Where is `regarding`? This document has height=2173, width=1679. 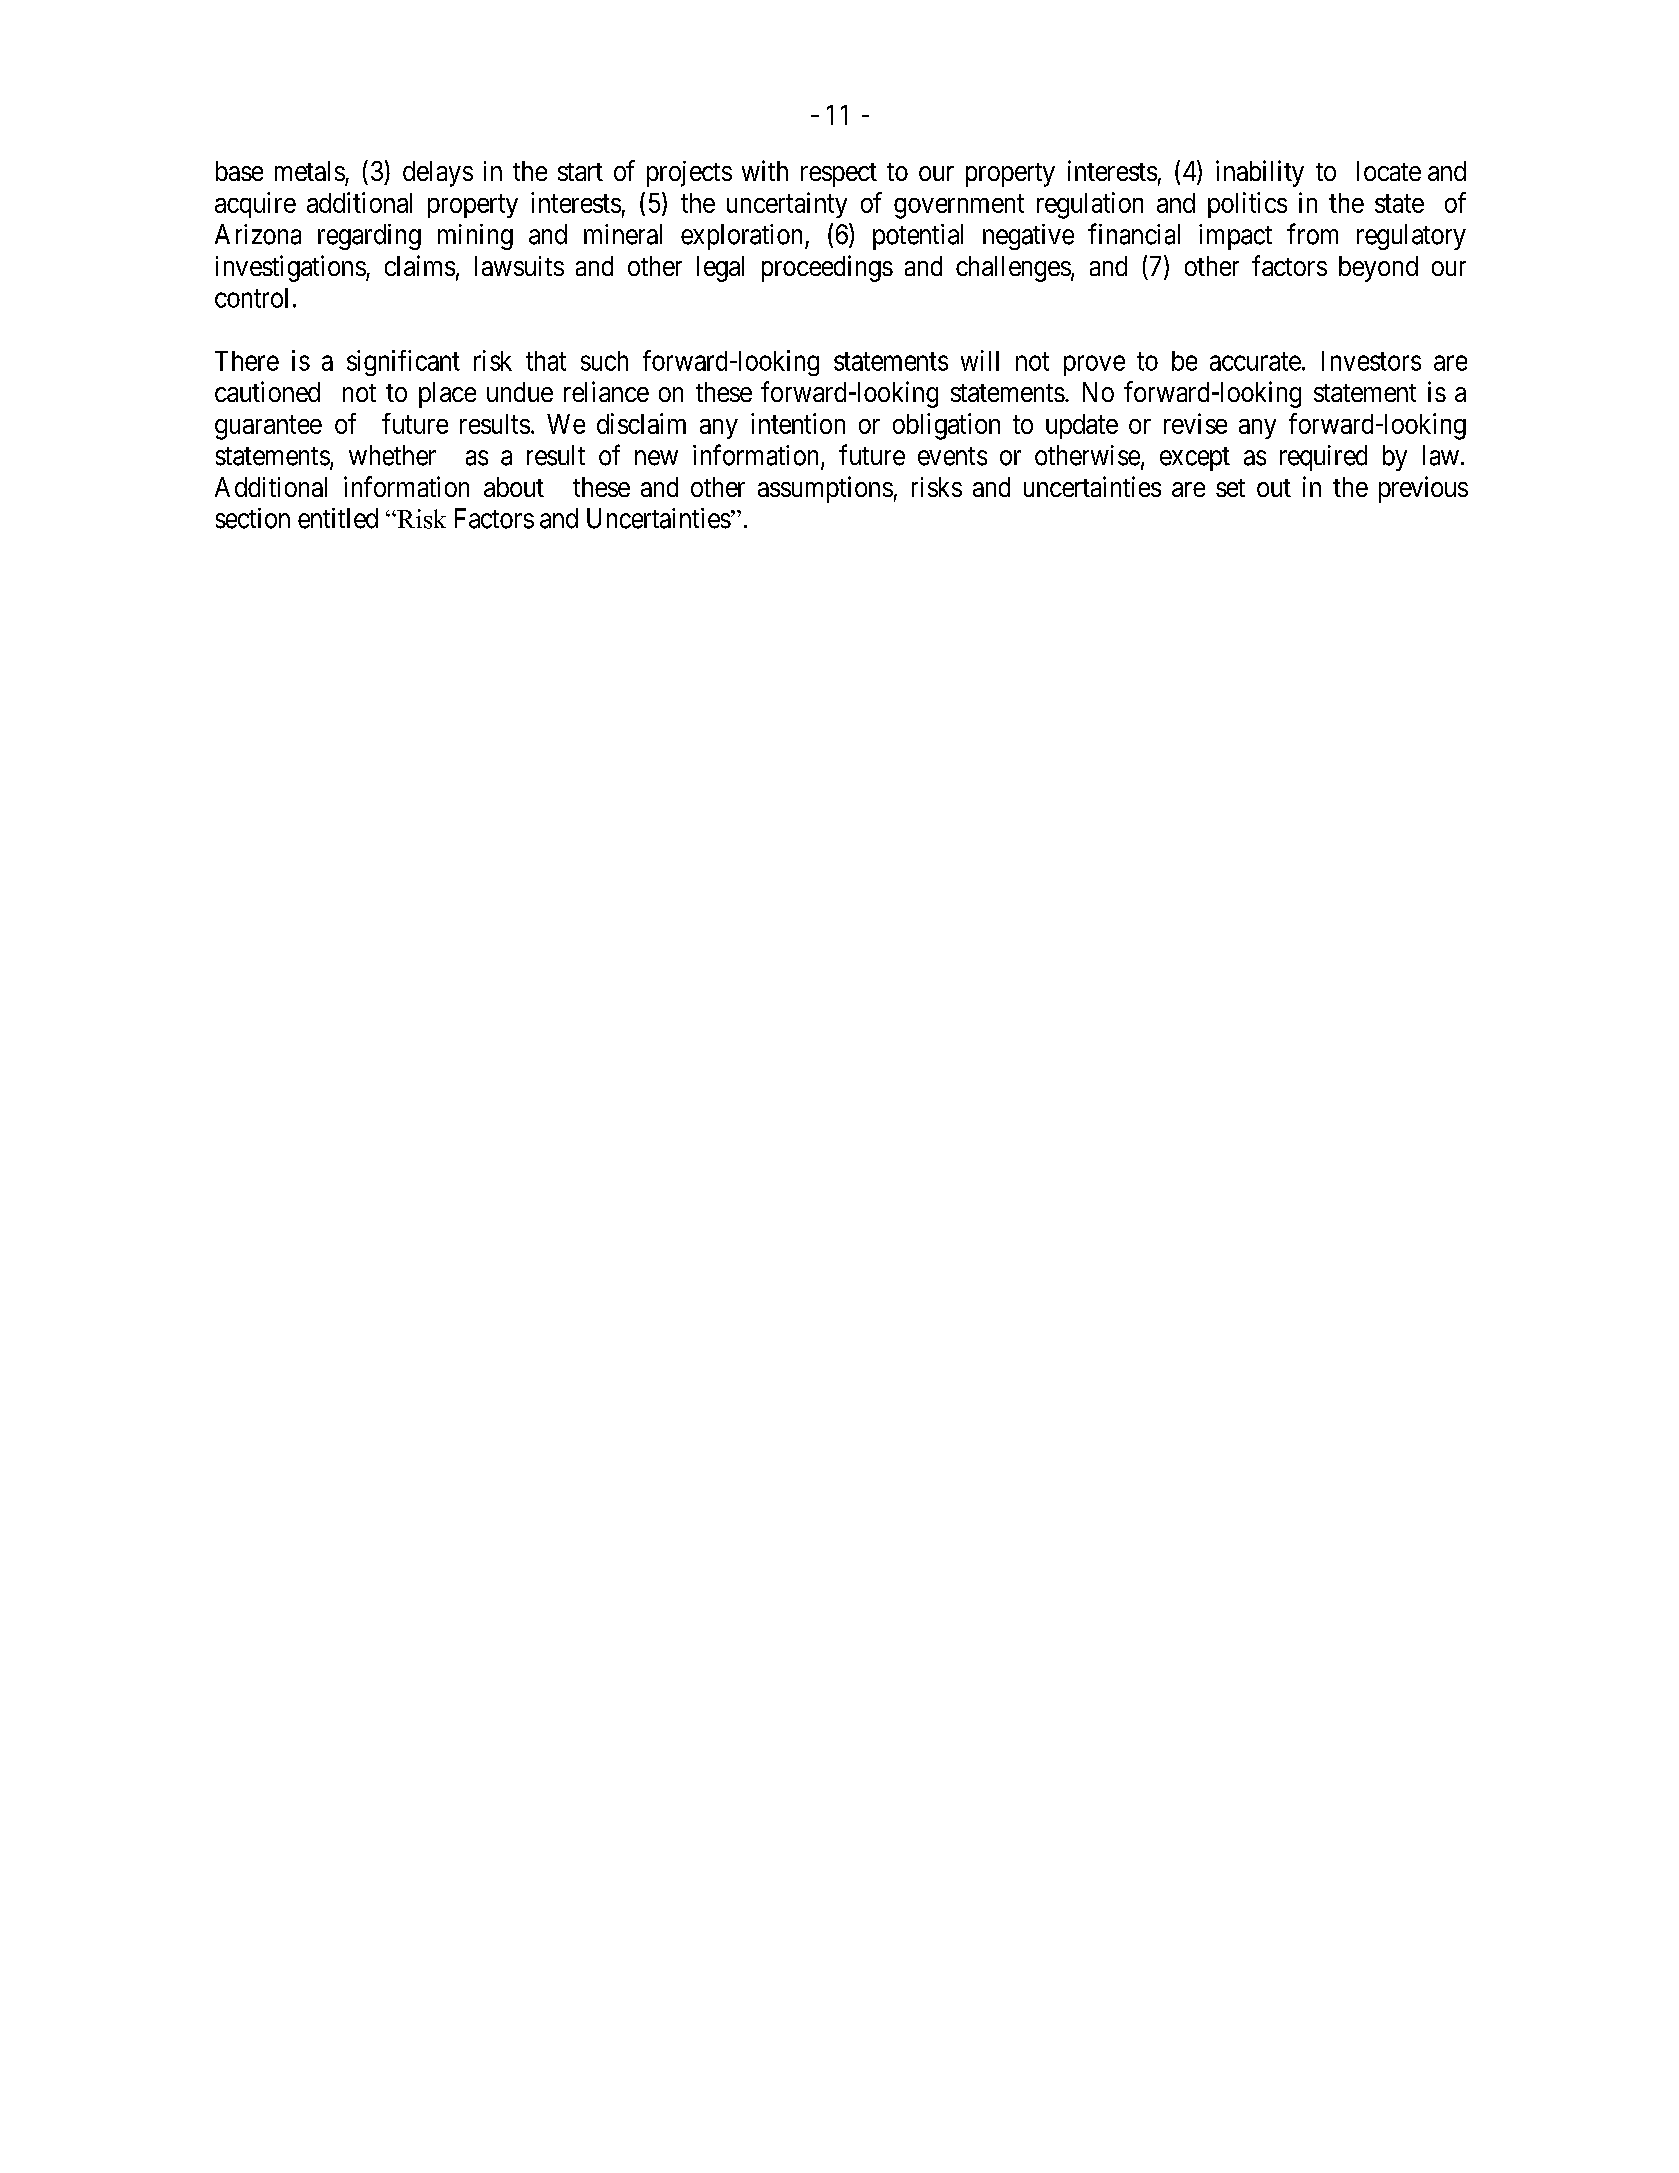
regarding is located at coordinates (369, 237).
